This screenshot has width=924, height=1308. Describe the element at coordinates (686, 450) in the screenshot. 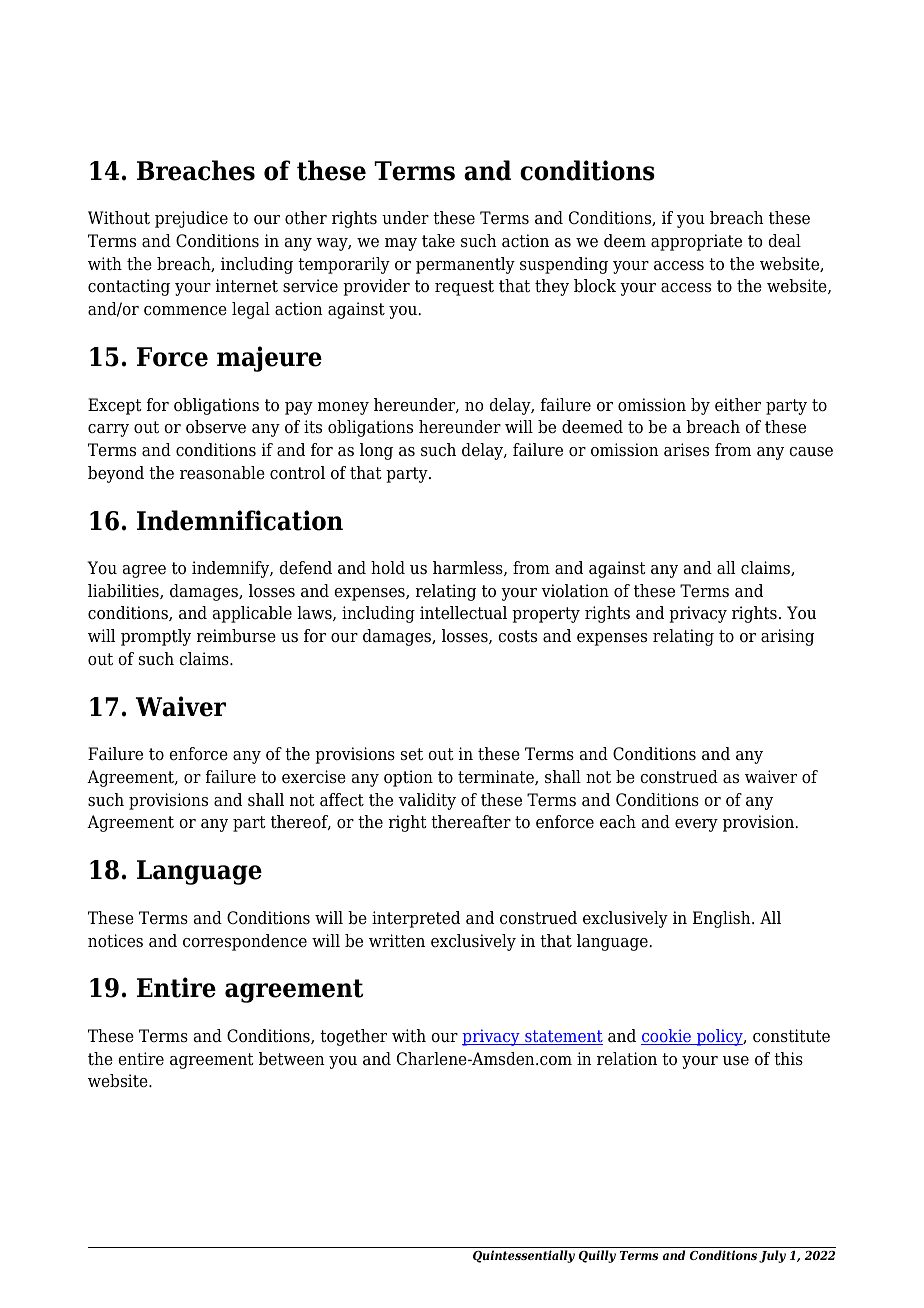

I see `arises` at that location.
